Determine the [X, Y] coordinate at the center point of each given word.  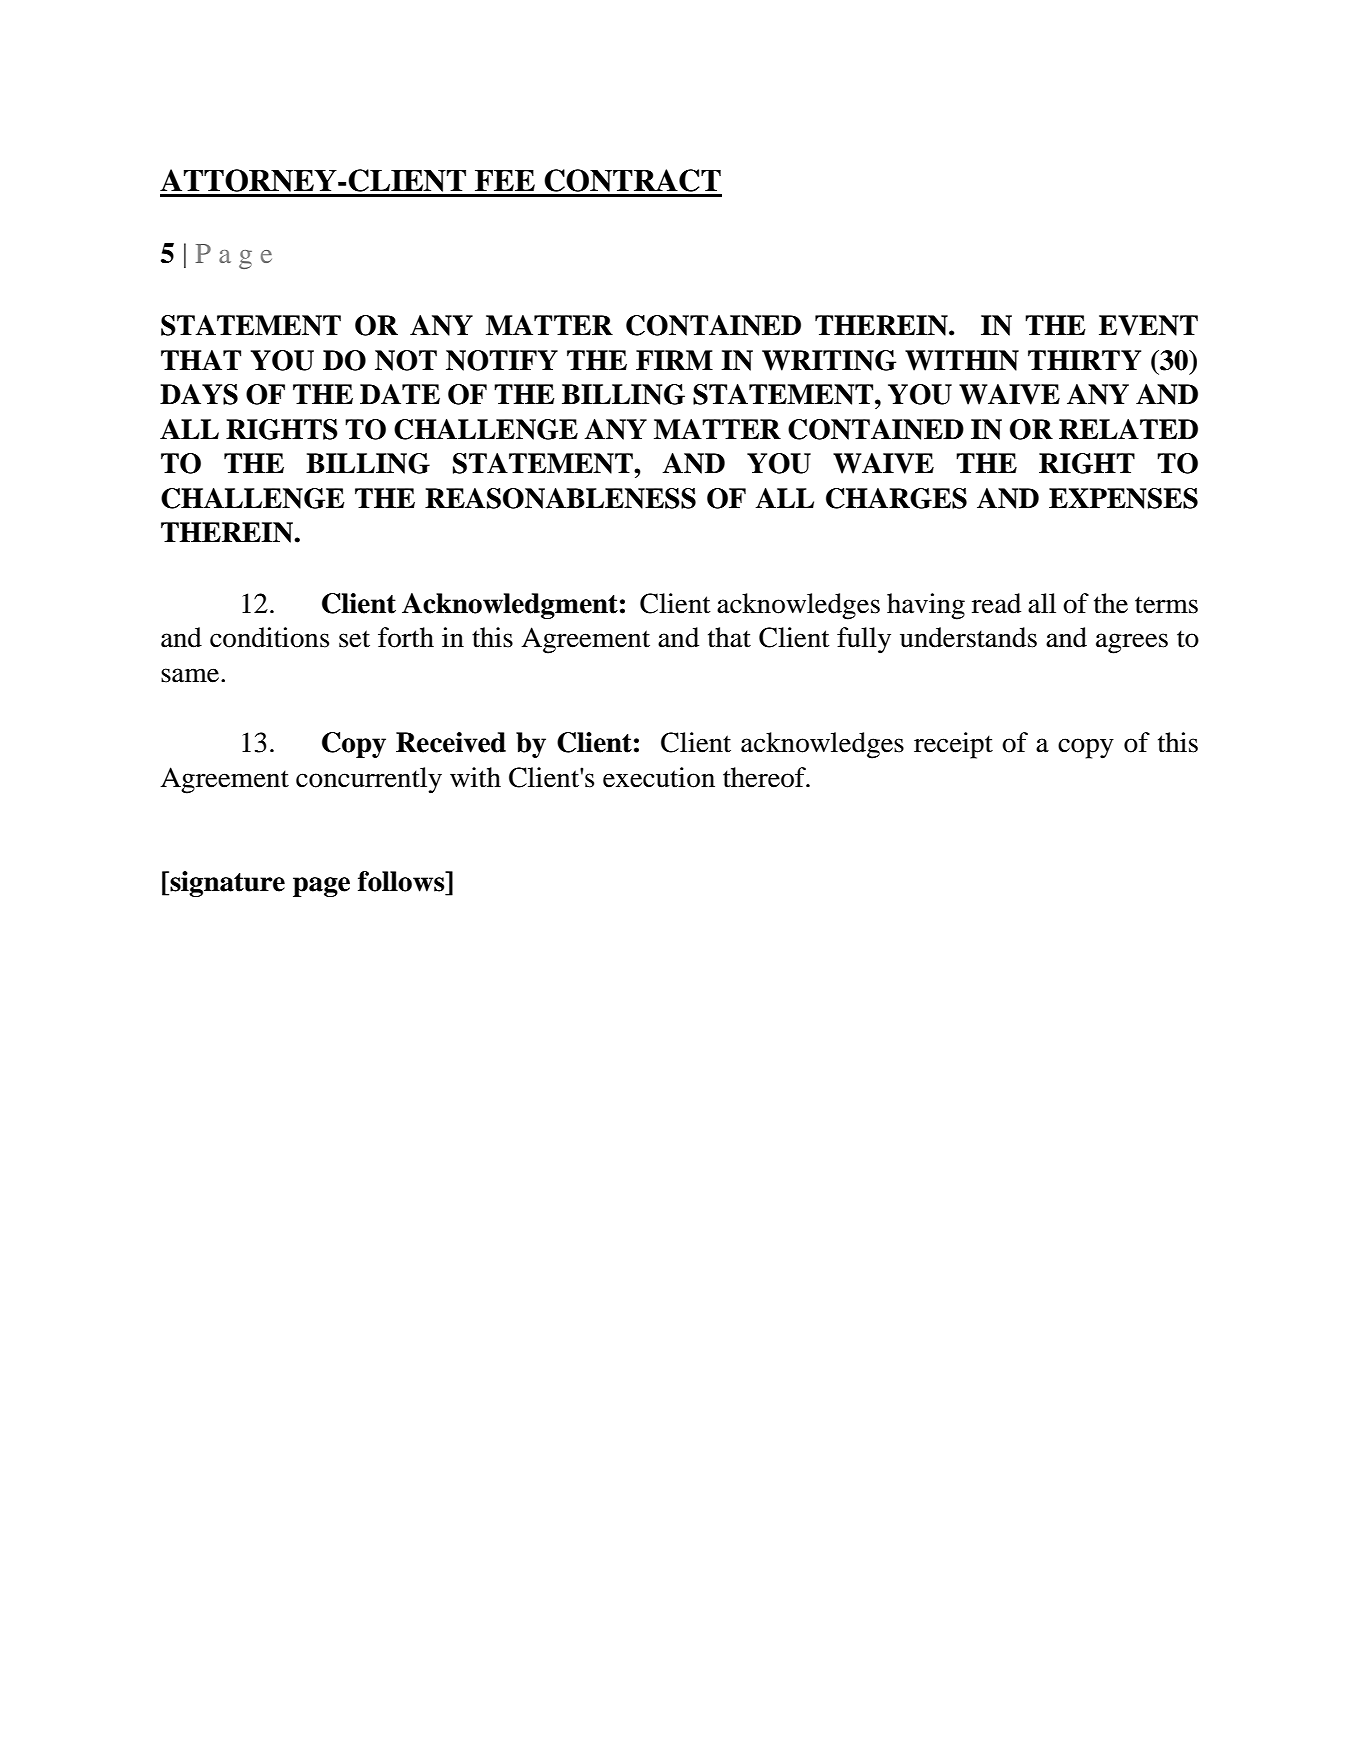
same [191, 675]
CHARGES [896, 498]
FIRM [674, 360]
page [321, 887]
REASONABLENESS [560, 498]
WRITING [829, 360]
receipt [953, 745]
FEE [505, 180]
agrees [1132, 643]
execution [659, 777]
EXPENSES [1123, 498]
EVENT [1148, 325]
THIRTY [1084, 360]
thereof [765, 777]
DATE [400, 394]
